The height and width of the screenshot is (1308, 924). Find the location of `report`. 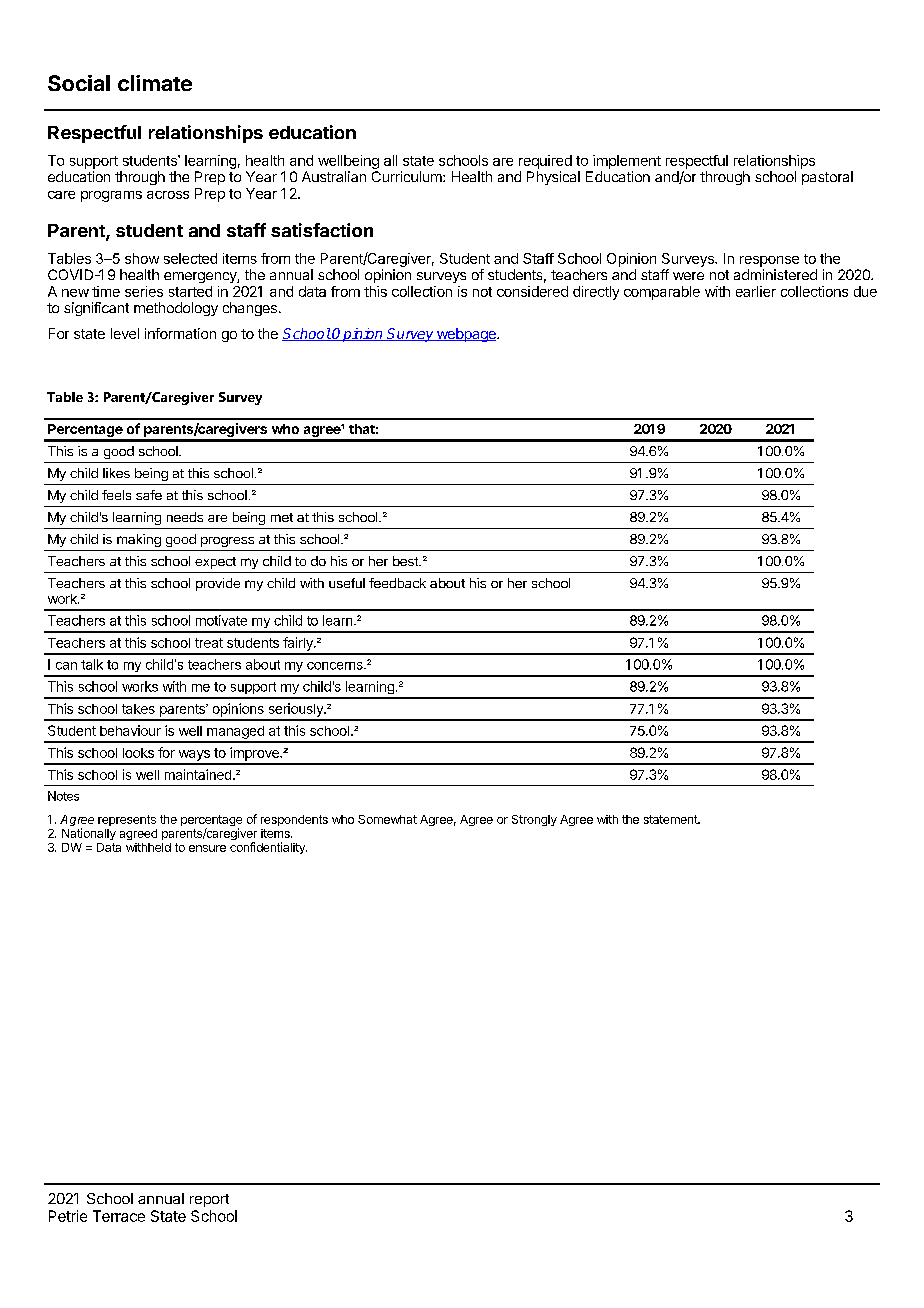

report is located at coordinates (209, 1200).
